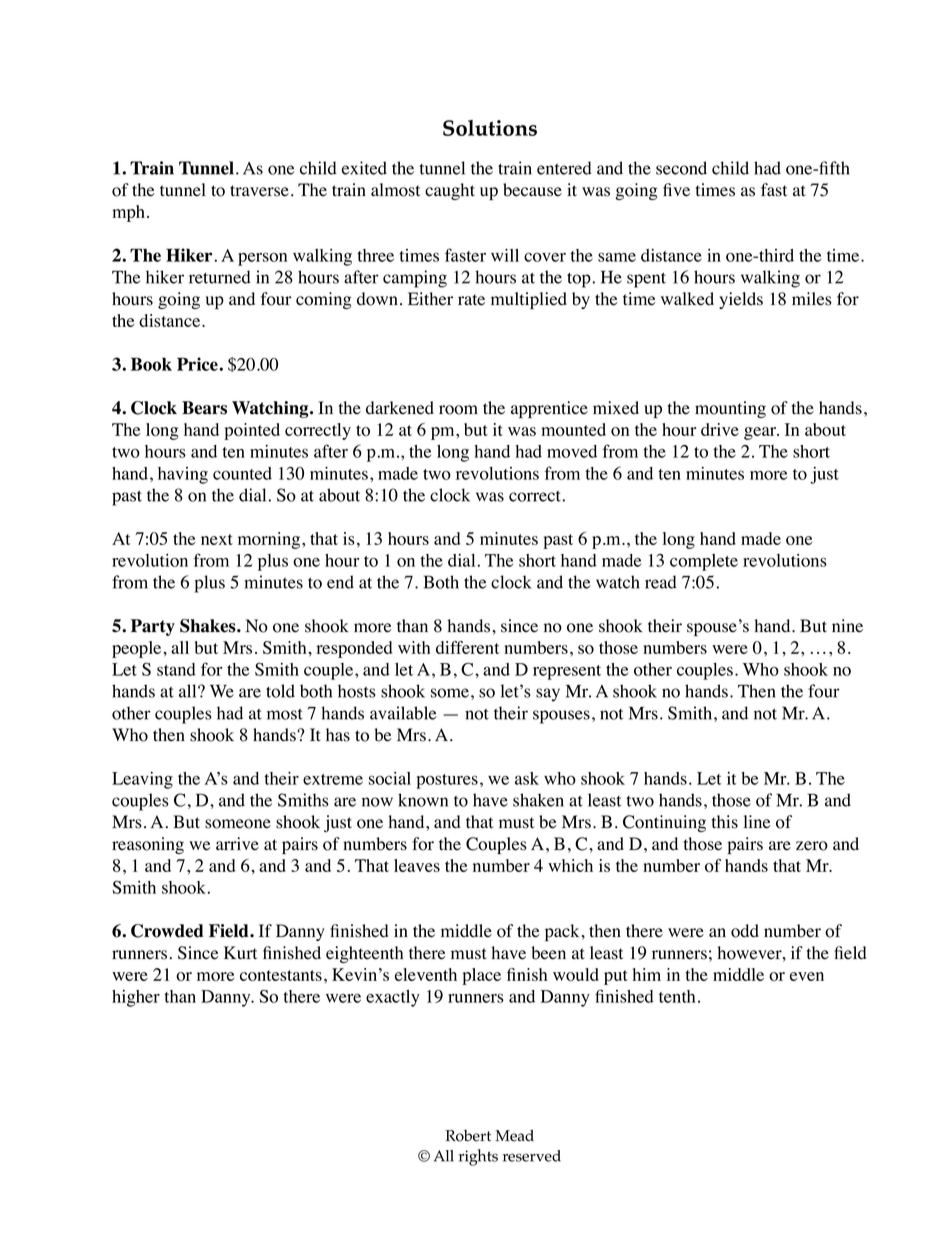 The width and height of the screenshot is (952, 1233). Describe the element at coordinates (677, 996) in the screenshot. I see `tenth` at that location.
